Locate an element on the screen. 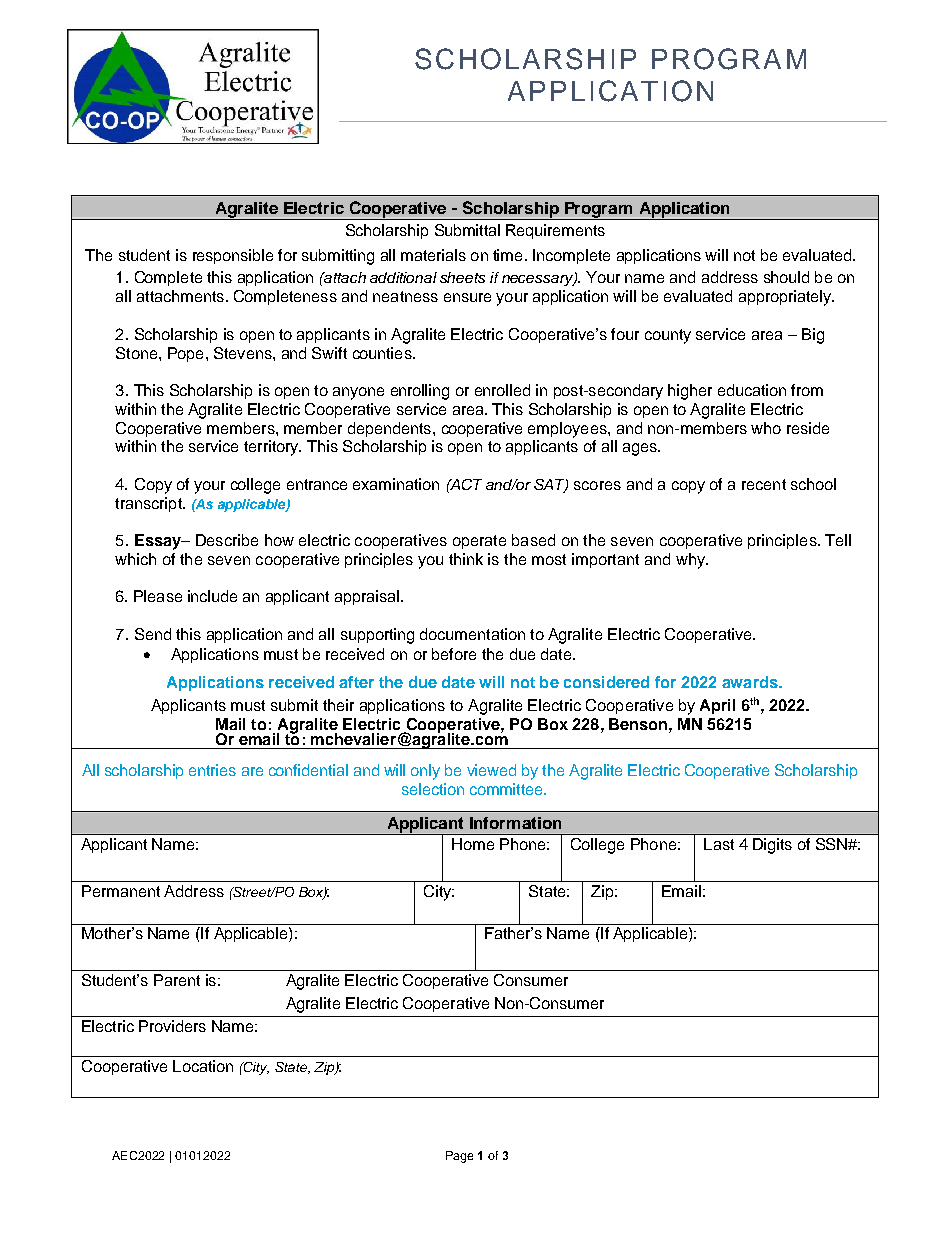 The width and height of the screenshot is (952, 1233). Permanent is located at coordinates (121, 891).
